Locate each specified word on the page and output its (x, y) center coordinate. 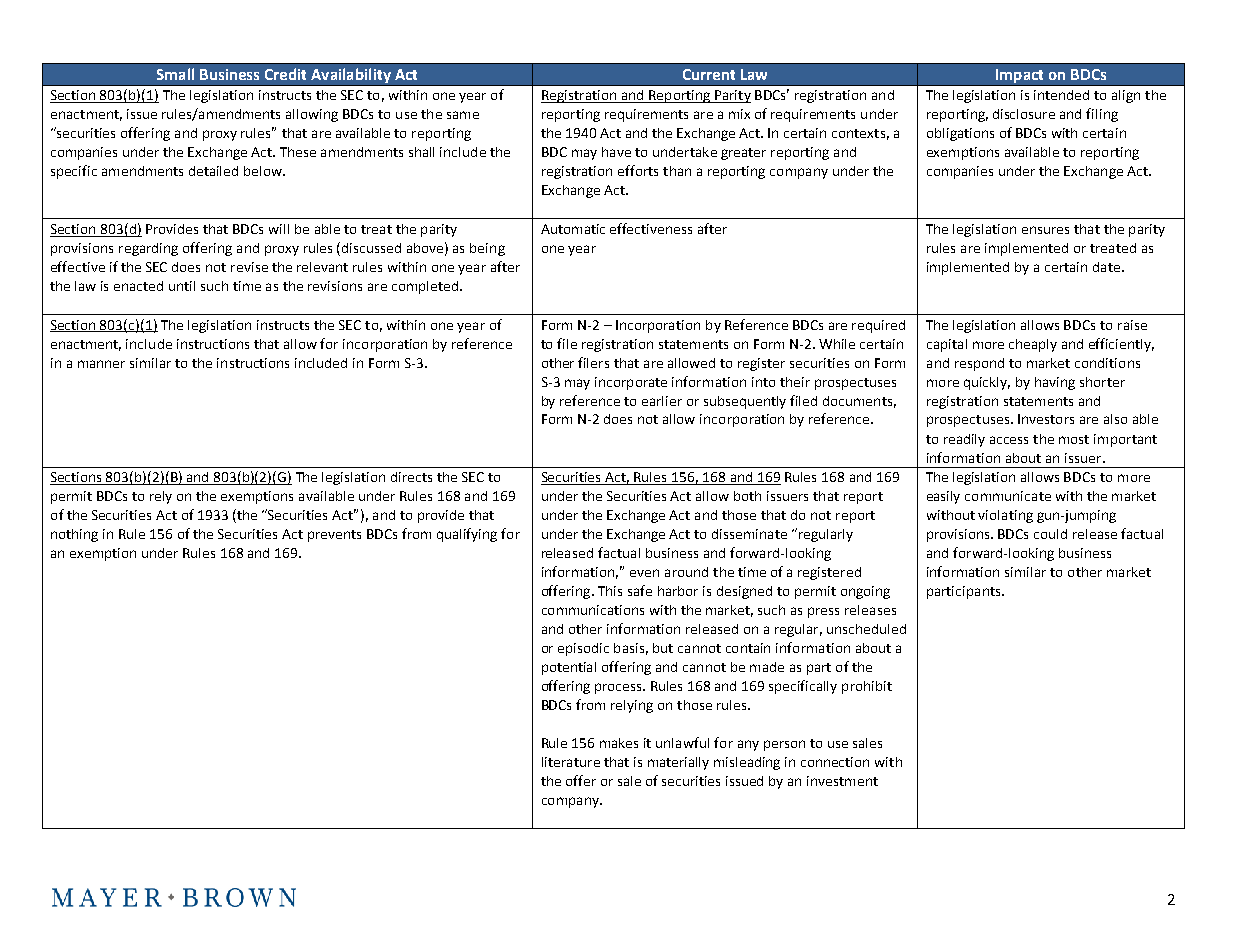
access (1009, 440)
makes (619, 743)
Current (709, 74)
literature (571, 762)
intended (1061, 95)
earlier (662, 401)
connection (835, 762)
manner (101, 364)
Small (175, 74)
